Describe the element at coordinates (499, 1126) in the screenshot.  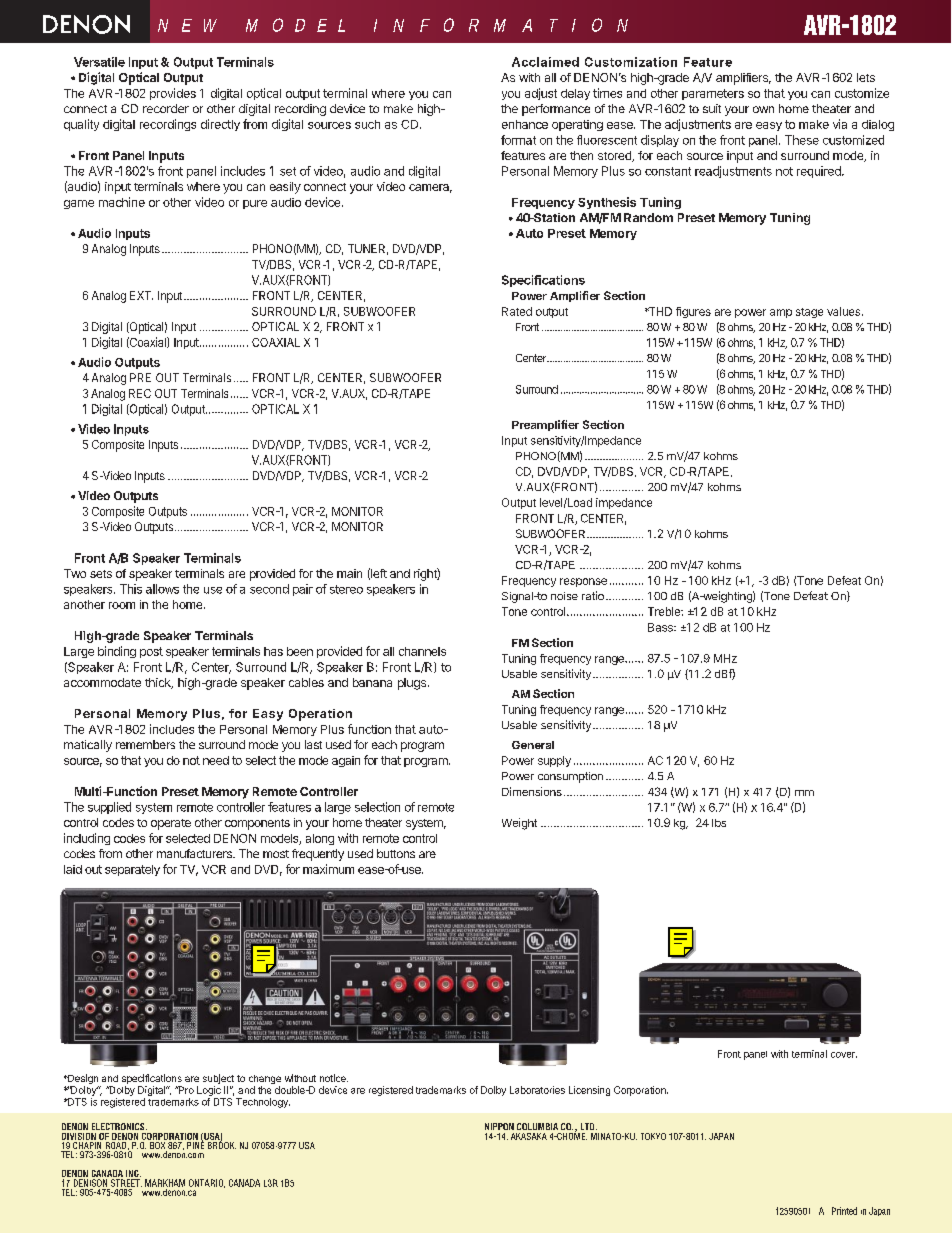
I see `NIPPON` at that location.
